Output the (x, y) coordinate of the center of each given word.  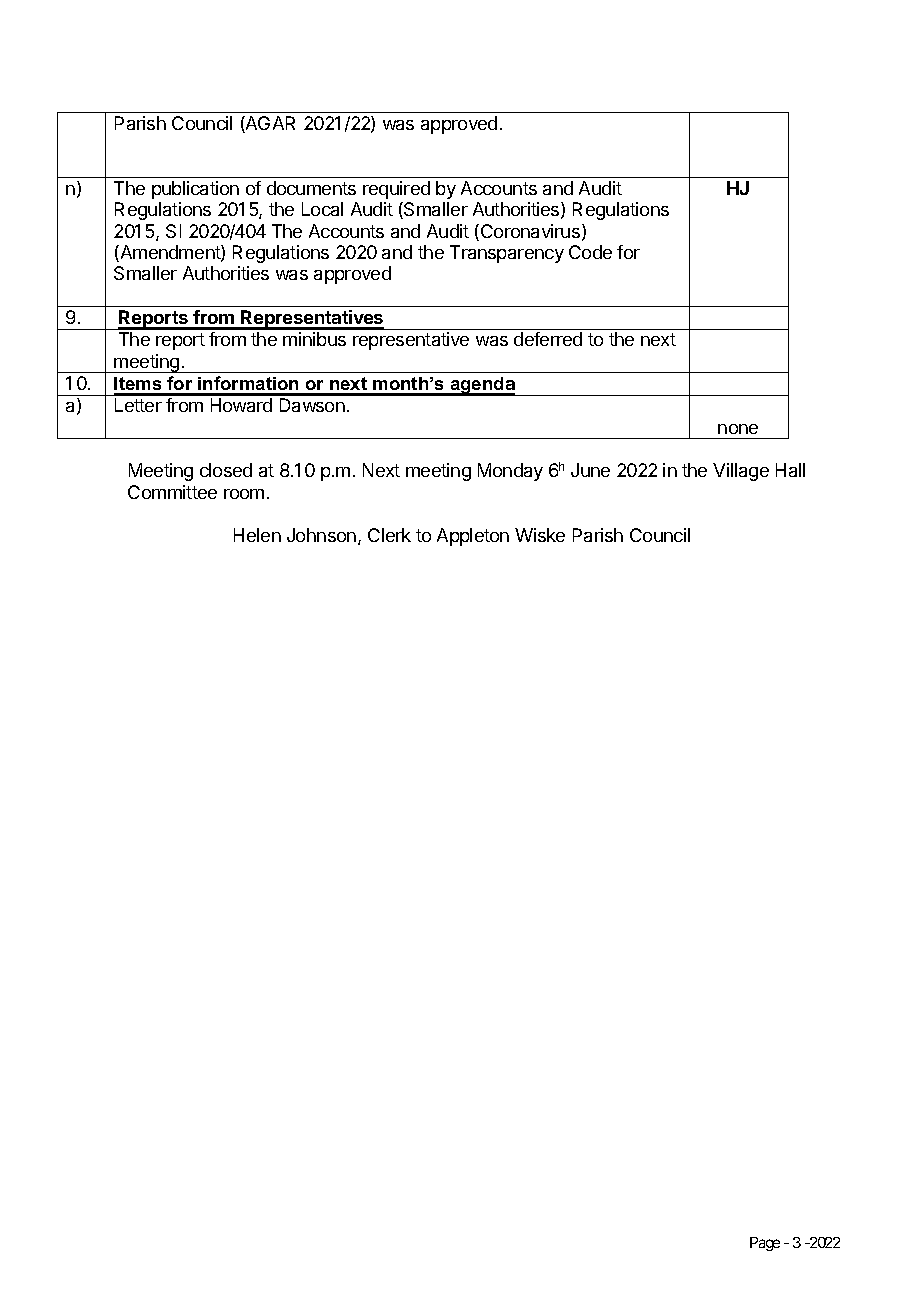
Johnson (321, 535)
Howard (241, 405)
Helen (257, 535)
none (738, 429)
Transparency (507, 254)
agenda (482, 386)
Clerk (389, 535)
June (590, 470)
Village (741, 472)
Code (590, 252)
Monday (510, 472)
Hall (790, 470)
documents (311, 188)
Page (765, 1244)
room (244, 494)
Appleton (473, 537)
